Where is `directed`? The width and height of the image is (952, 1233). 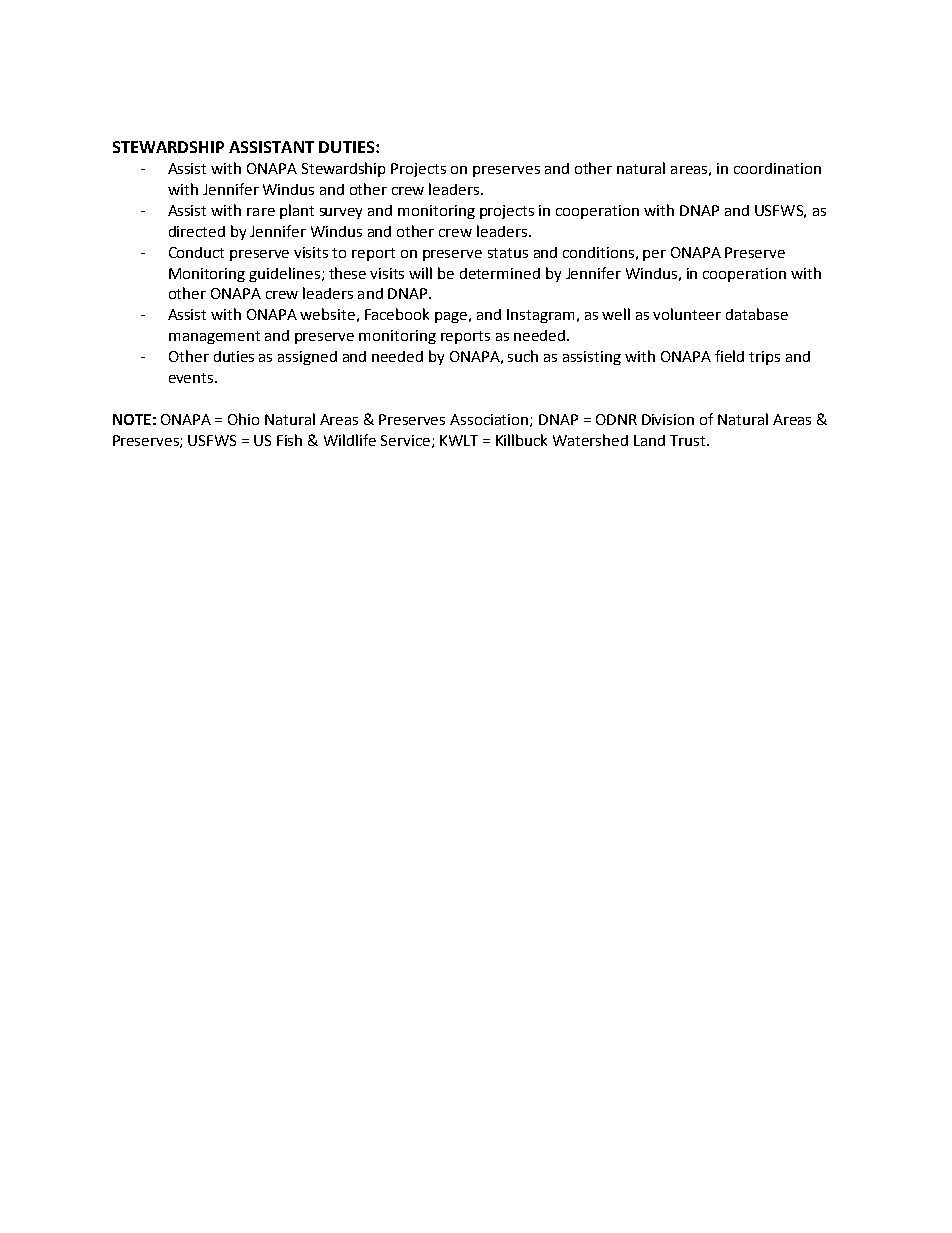 directed is located at coordinates (197, 231).
